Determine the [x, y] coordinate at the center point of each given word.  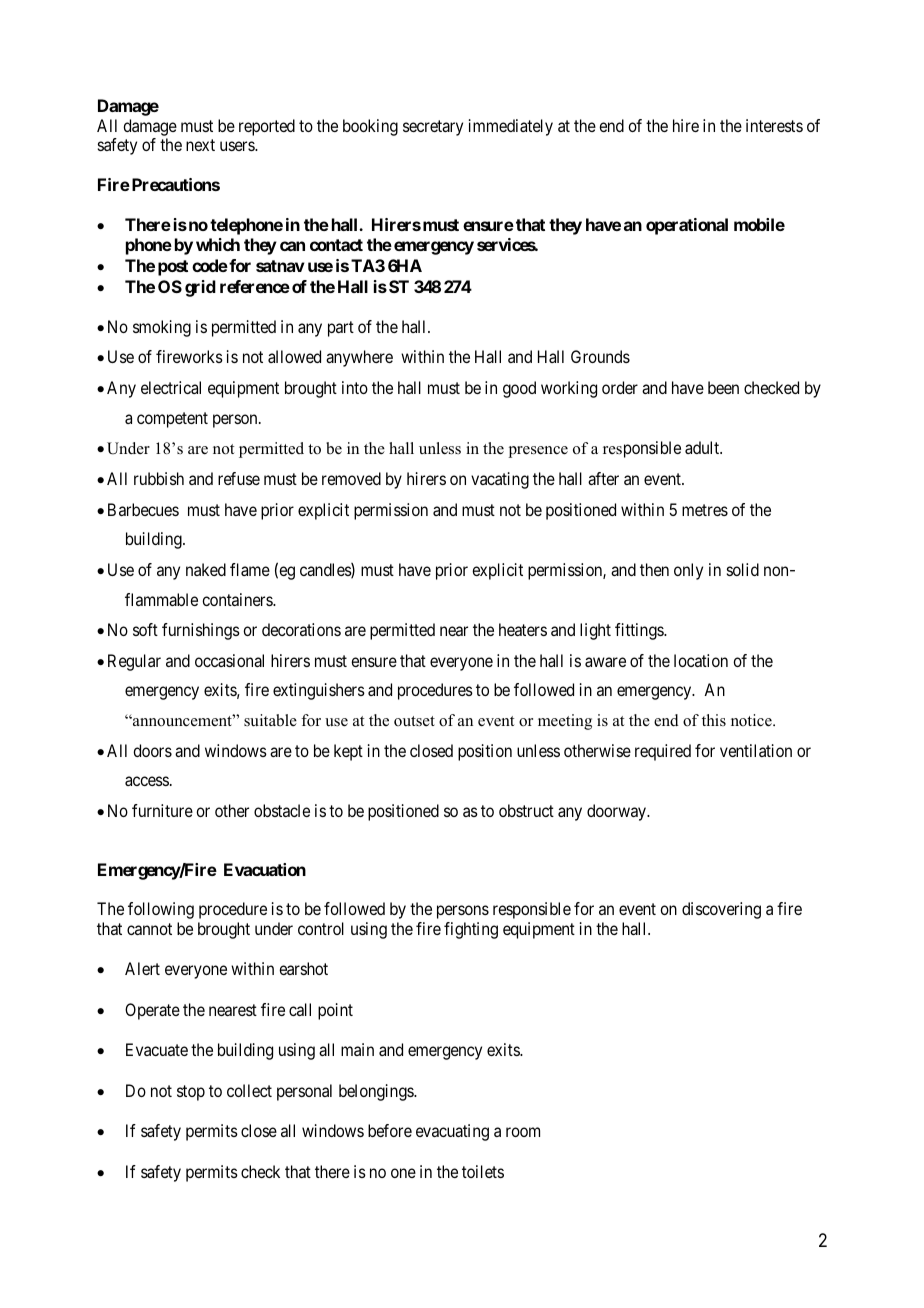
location [701, 660]
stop [191, 1093]
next [200, 145]
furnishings [201, 631]
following [161, 910]
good [519, 389]
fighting [471, 930]
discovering [721, 910]
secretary [433, 128]
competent [172, 420]
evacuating [452, 1132]
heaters [523, 629]
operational [687, 226]
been [723, 387]
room [523, 1132]
